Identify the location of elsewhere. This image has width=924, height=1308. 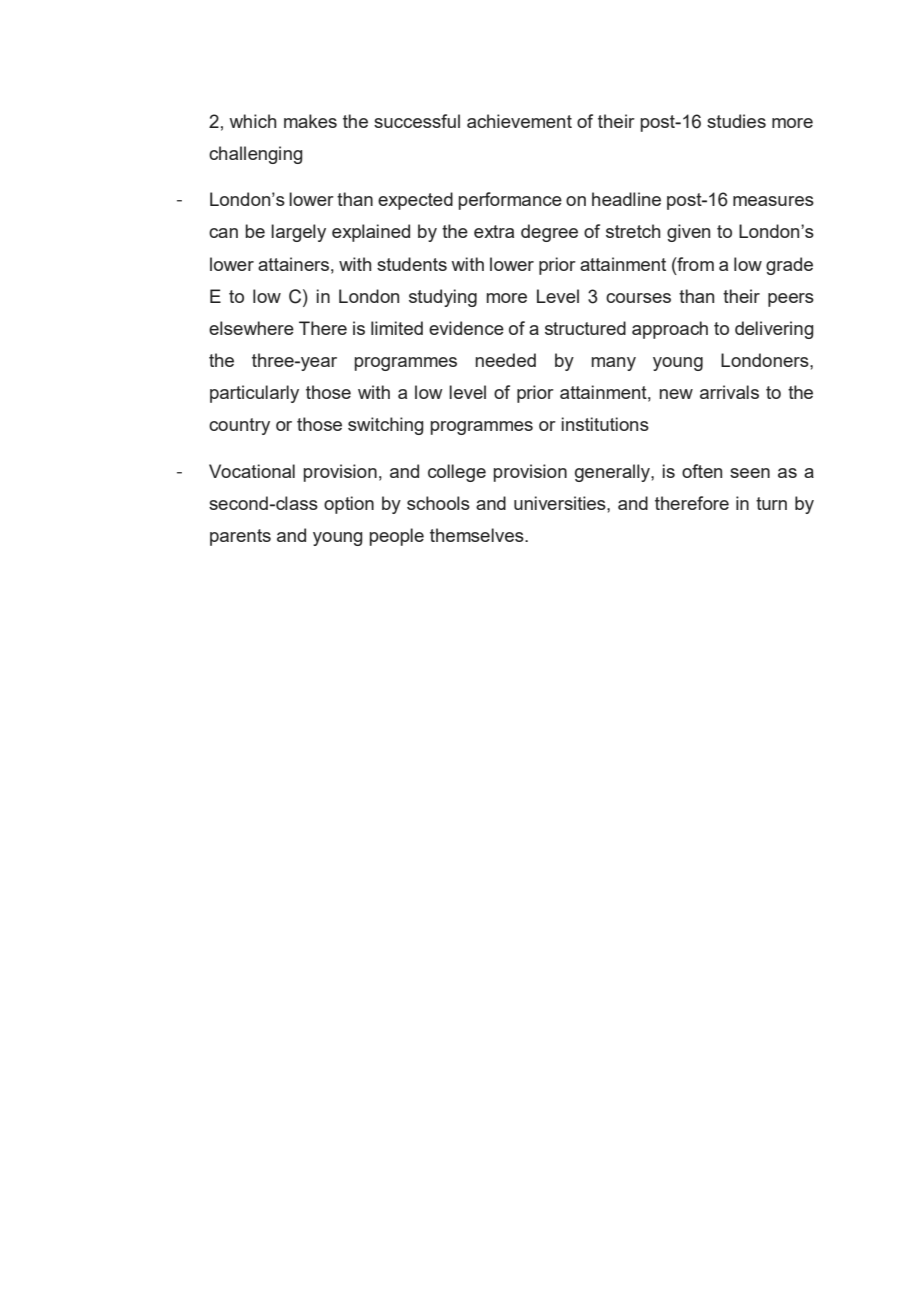
(251, 328).
